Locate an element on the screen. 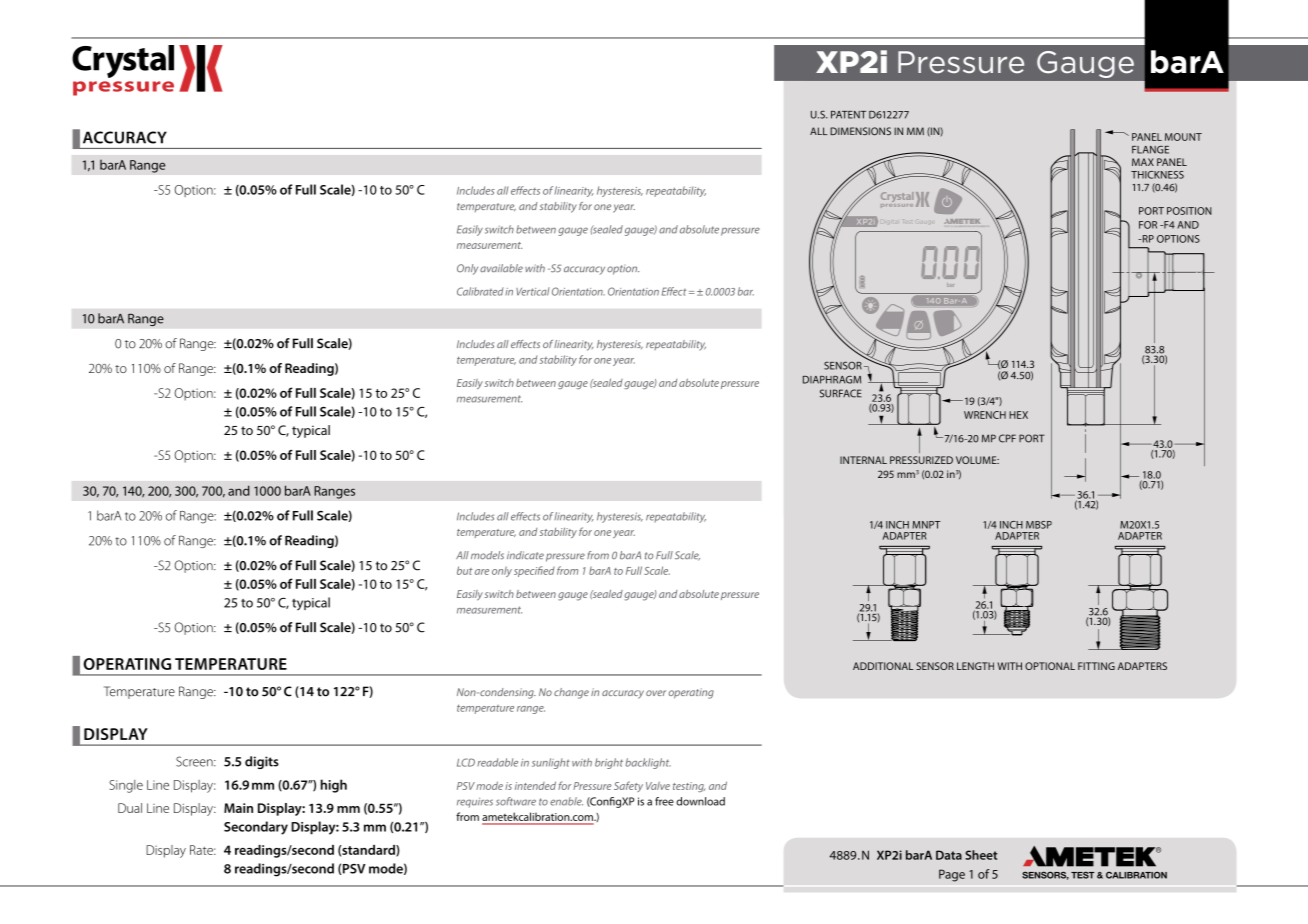  digits is located at coordinates (262, 762).
